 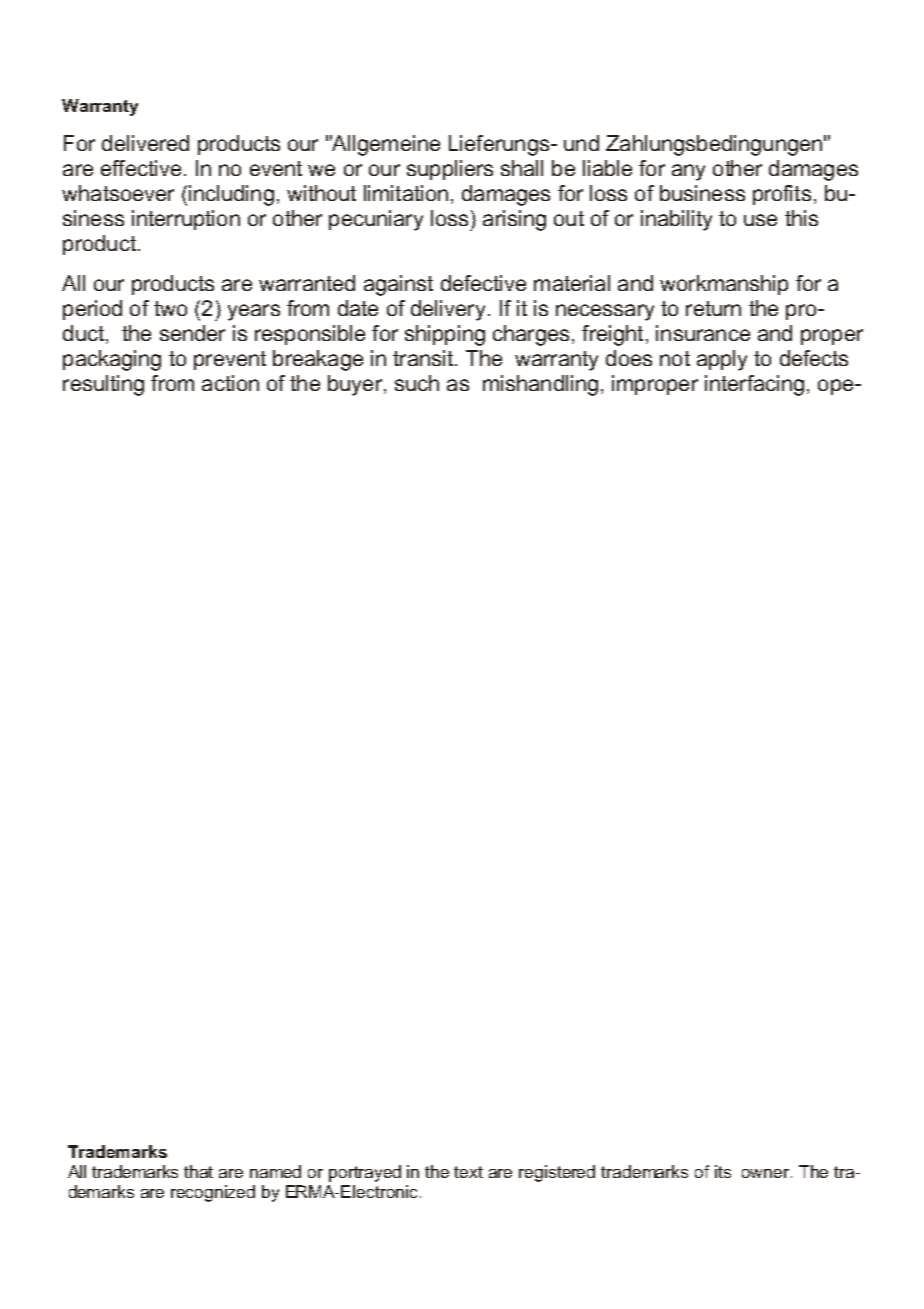 I want to click on such, so click(x=417, y=383).
